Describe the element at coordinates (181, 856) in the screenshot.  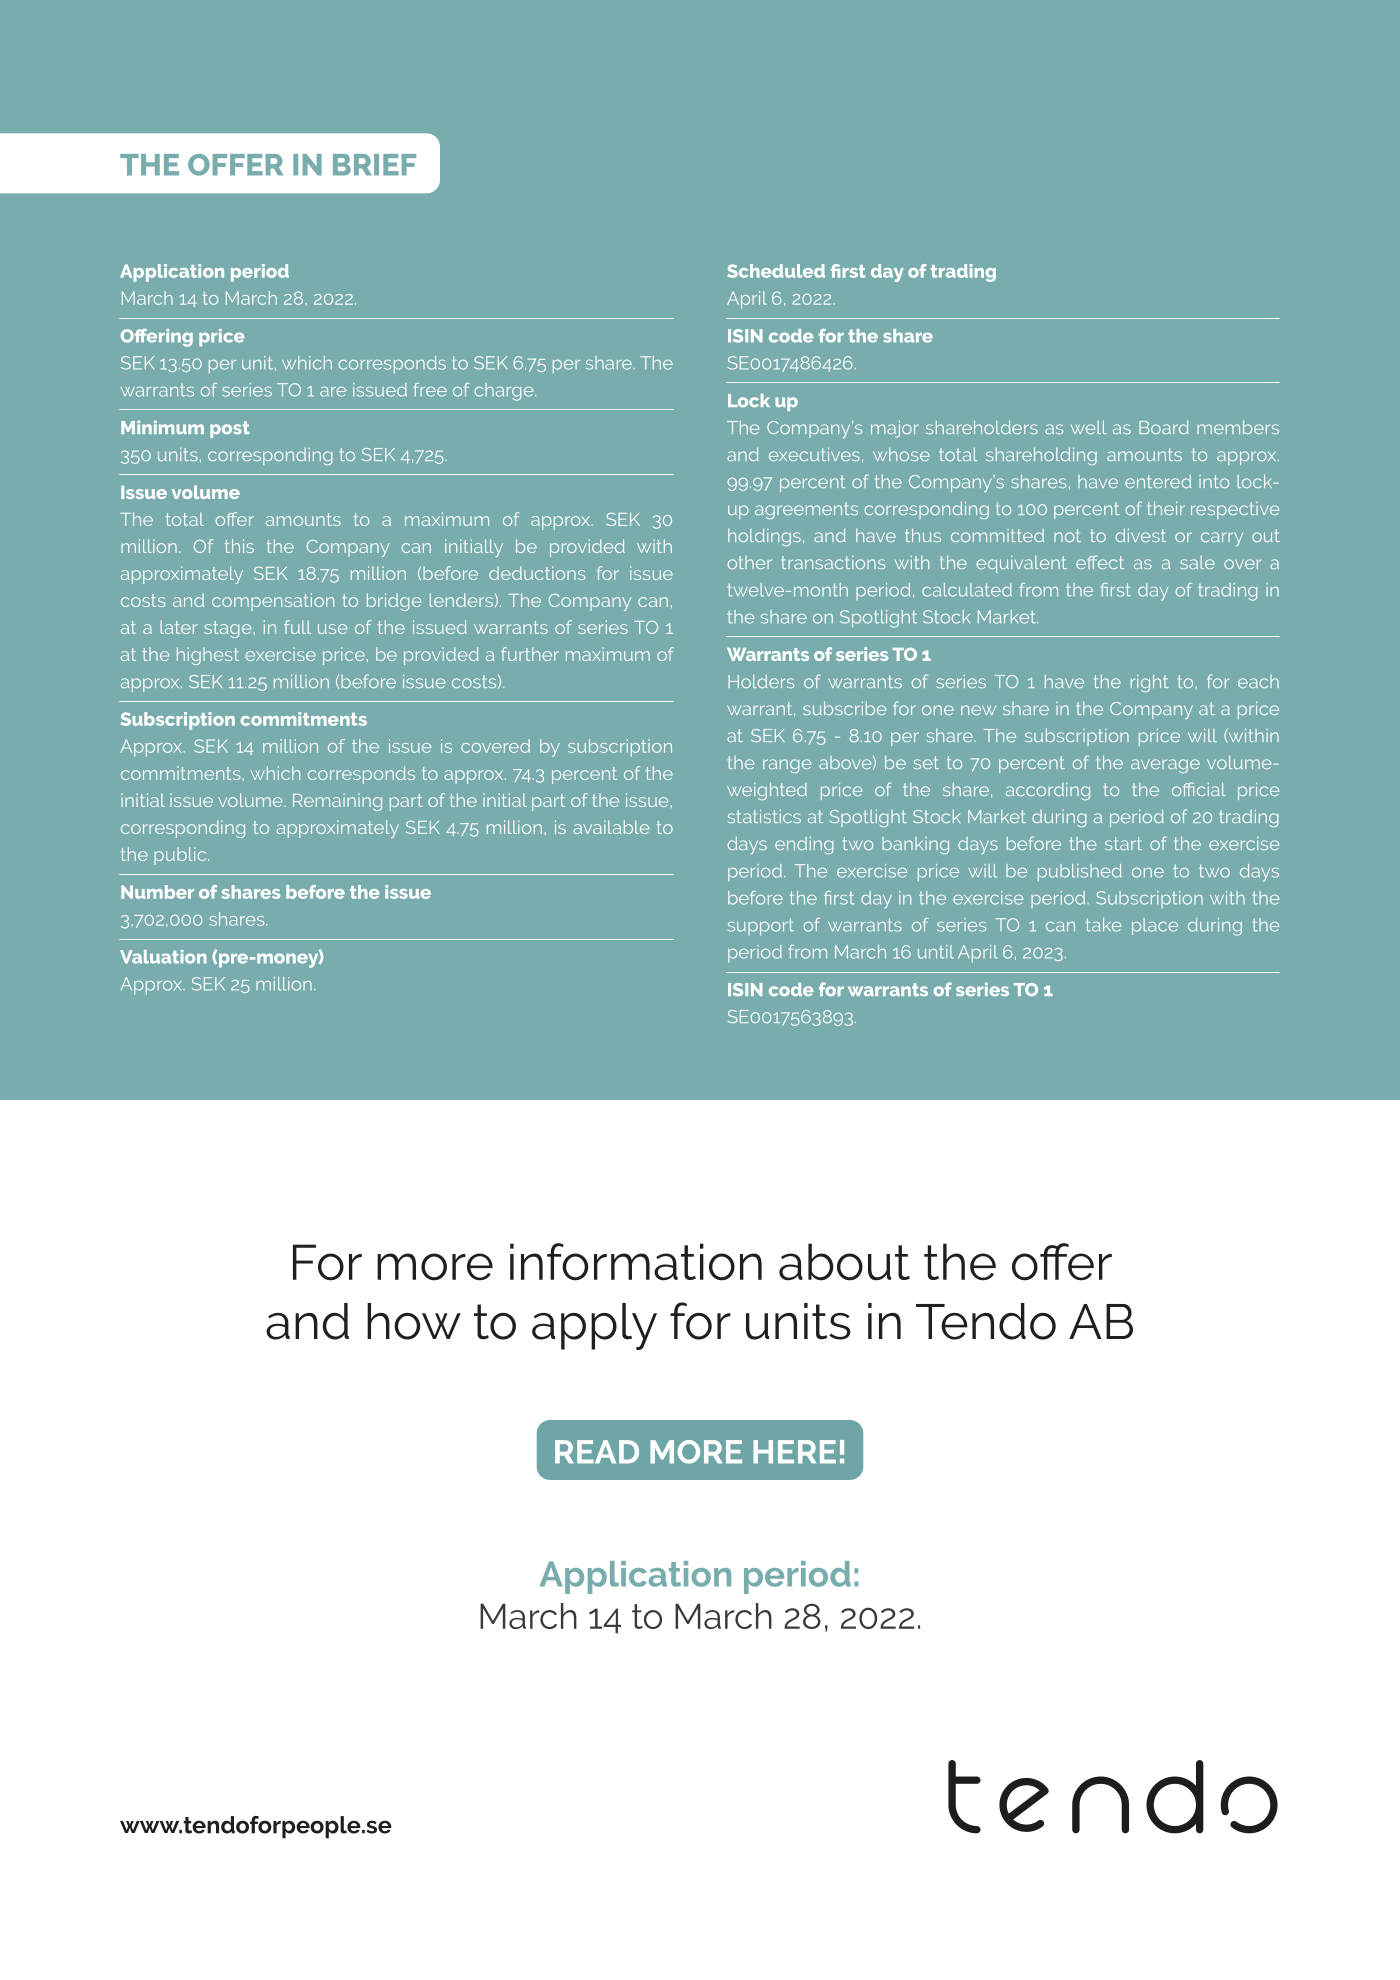
I see `public` at that location.
